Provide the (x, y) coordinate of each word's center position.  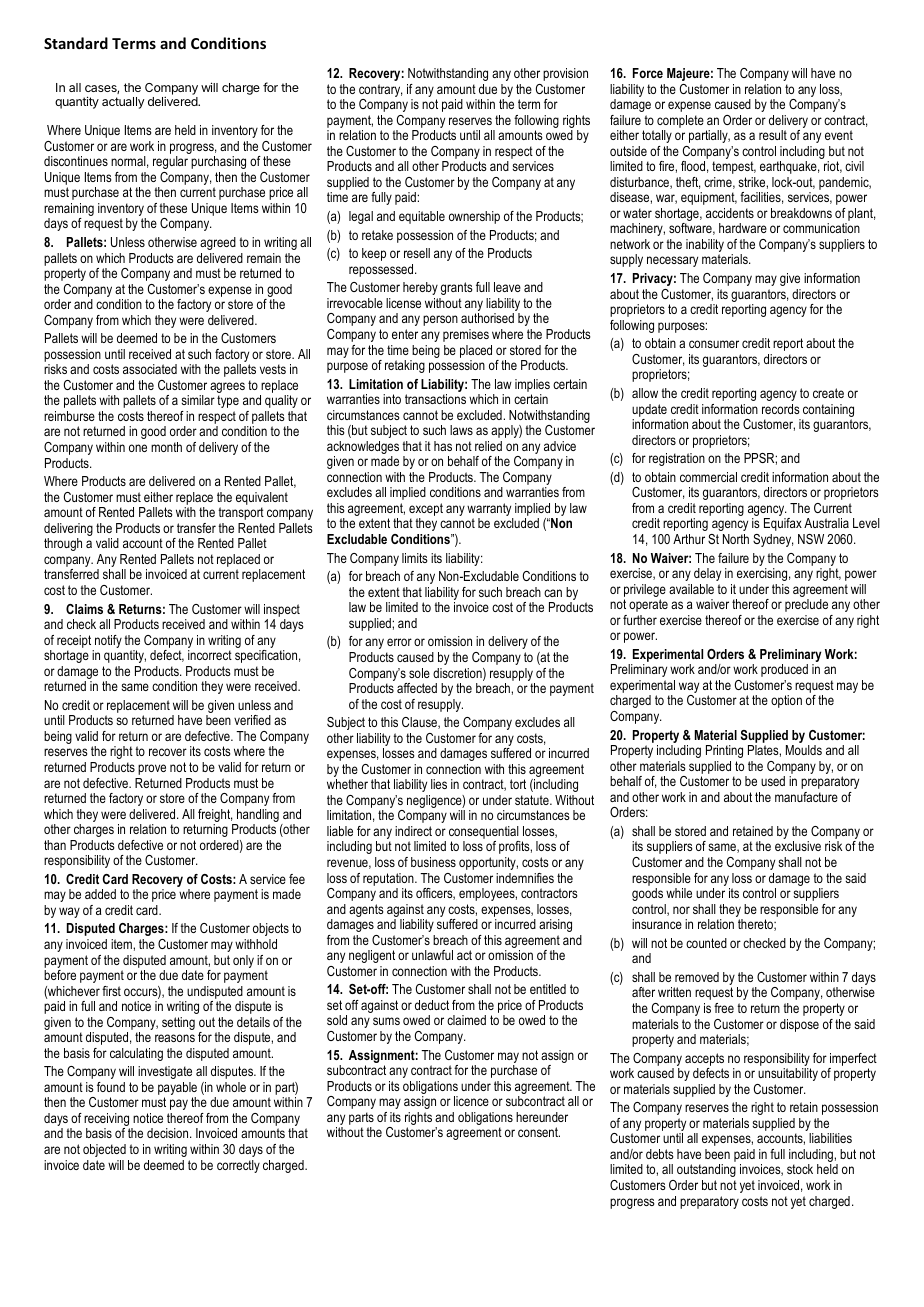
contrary (380, 92)
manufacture (806, 797)
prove (152, 769)
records (781, 409)
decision (169, 1133)
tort (518, 784)
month (166, 447)
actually (123, 103)
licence (471, 1101)
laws (461, 430)
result (773, 135)
